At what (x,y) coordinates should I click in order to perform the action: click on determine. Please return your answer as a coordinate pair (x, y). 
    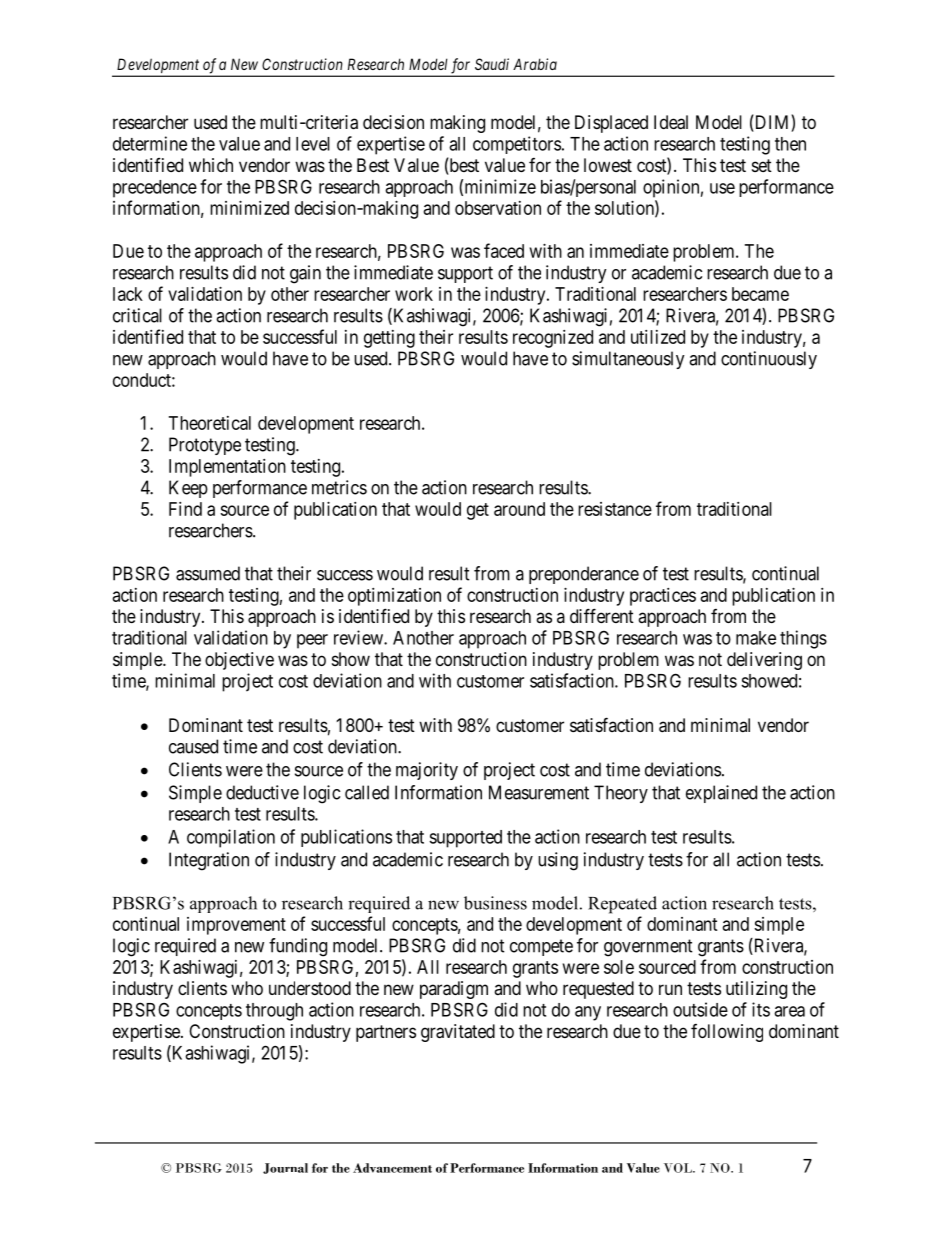
    Looking at the image, I should click on (150, 143).
